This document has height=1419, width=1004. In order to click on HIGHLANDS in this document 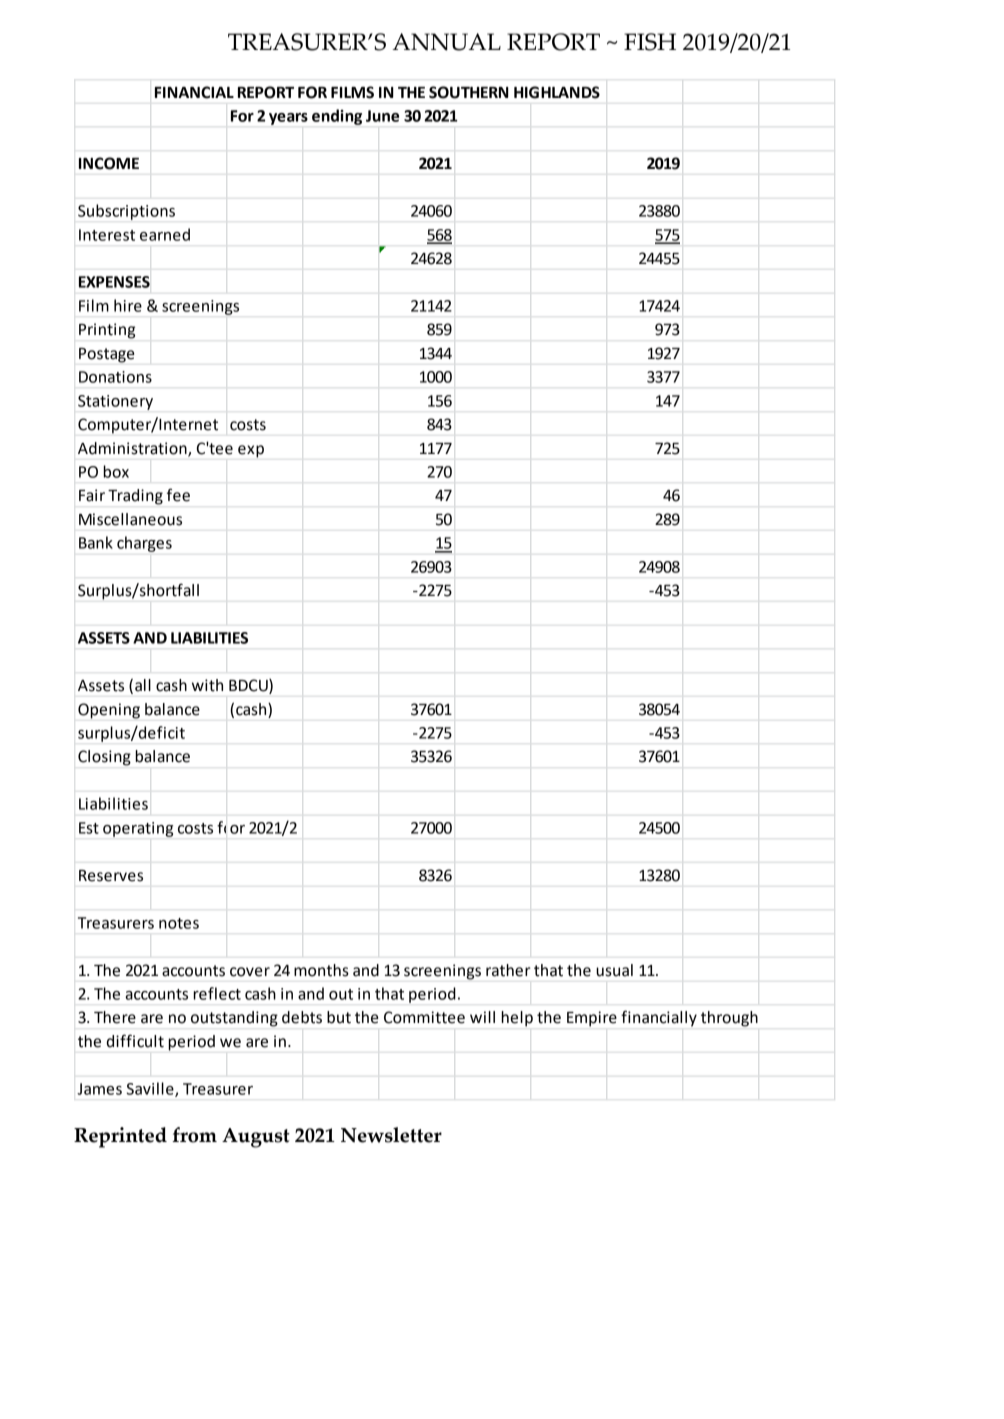, I will do `click(557, 92)`.
